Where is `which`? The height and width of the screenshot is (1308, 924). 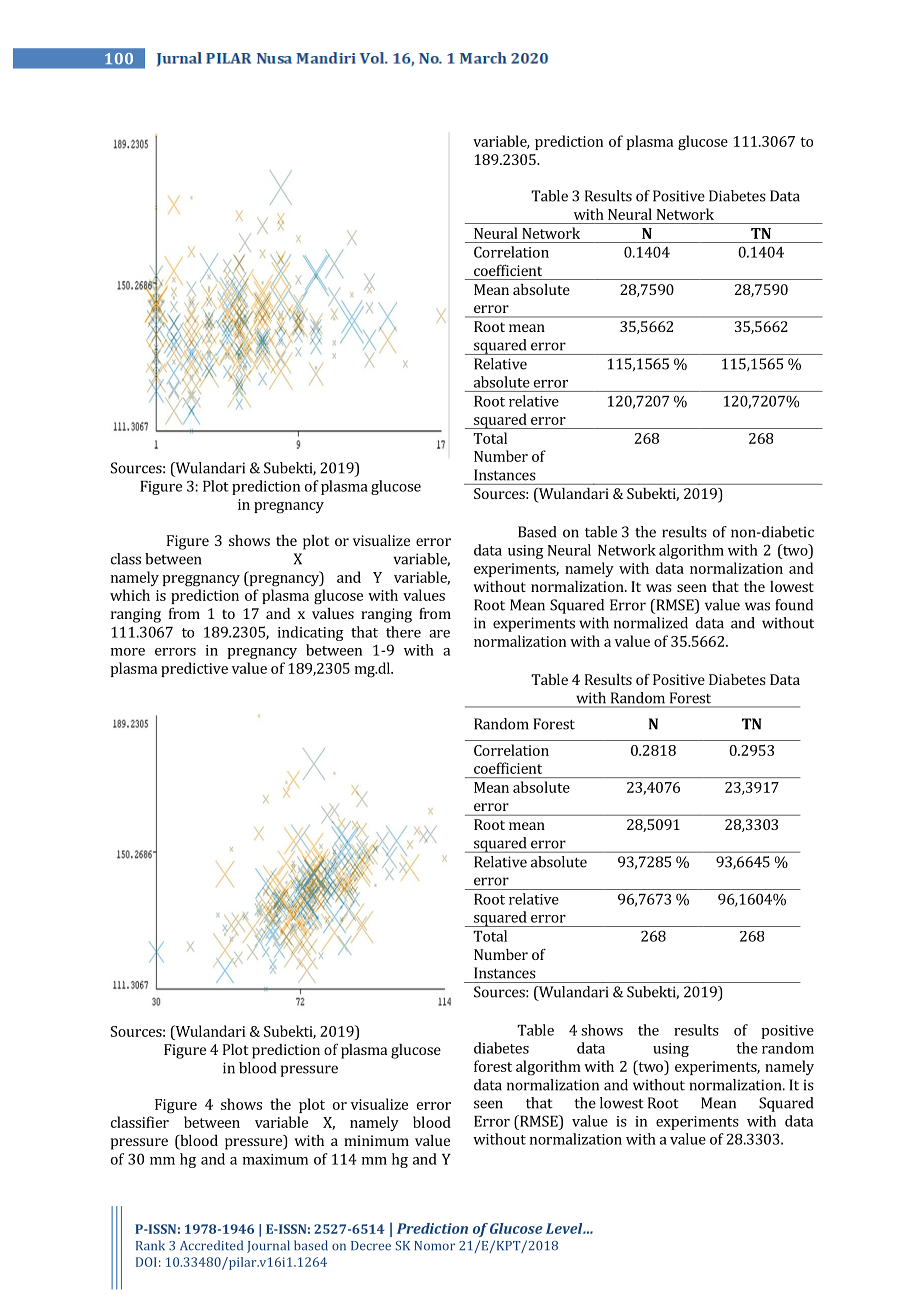 which is located at coordinates (130, 595).
